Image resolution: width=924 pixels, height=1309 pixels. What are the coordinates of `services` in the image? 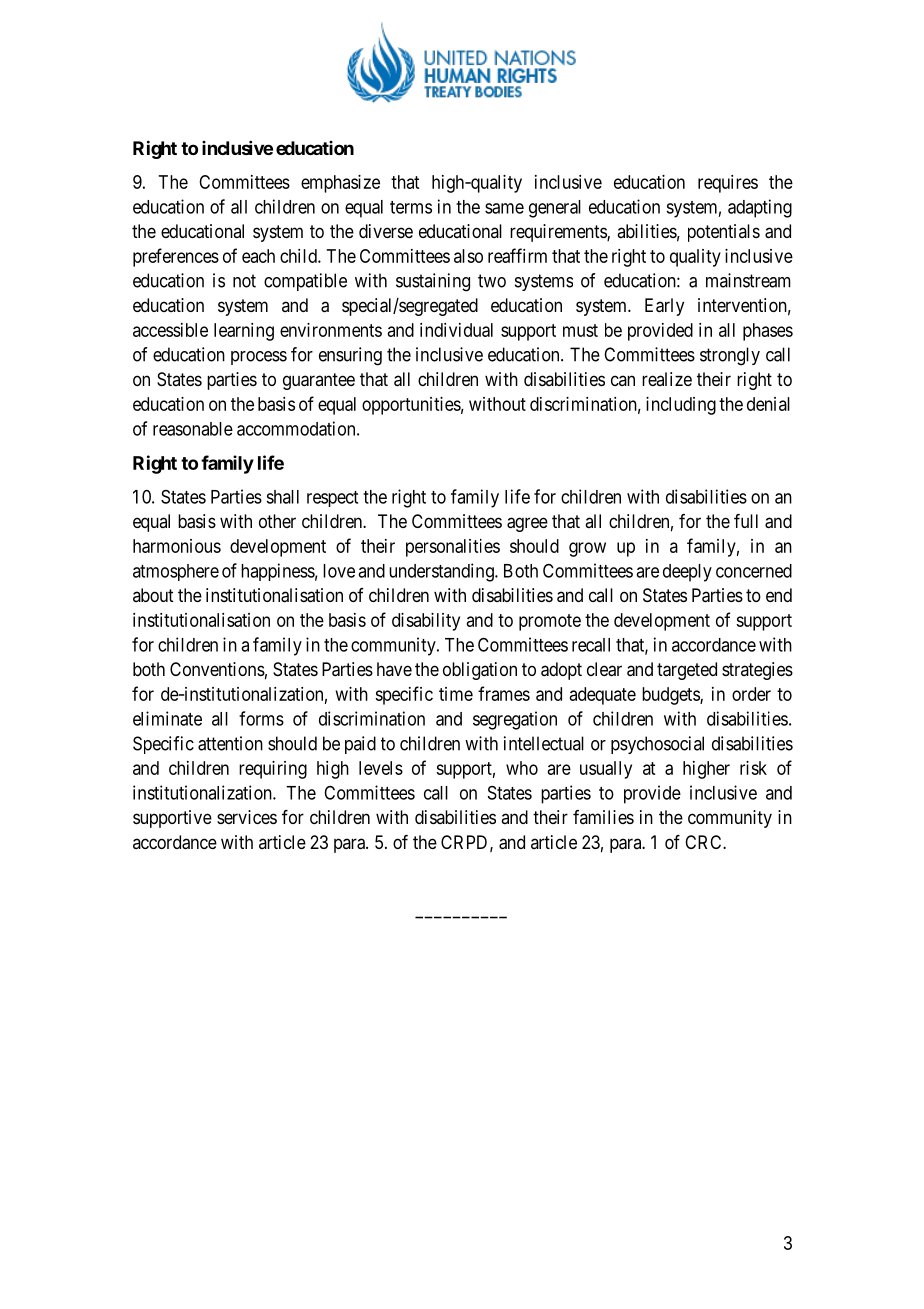 It's located at (247, 817).
